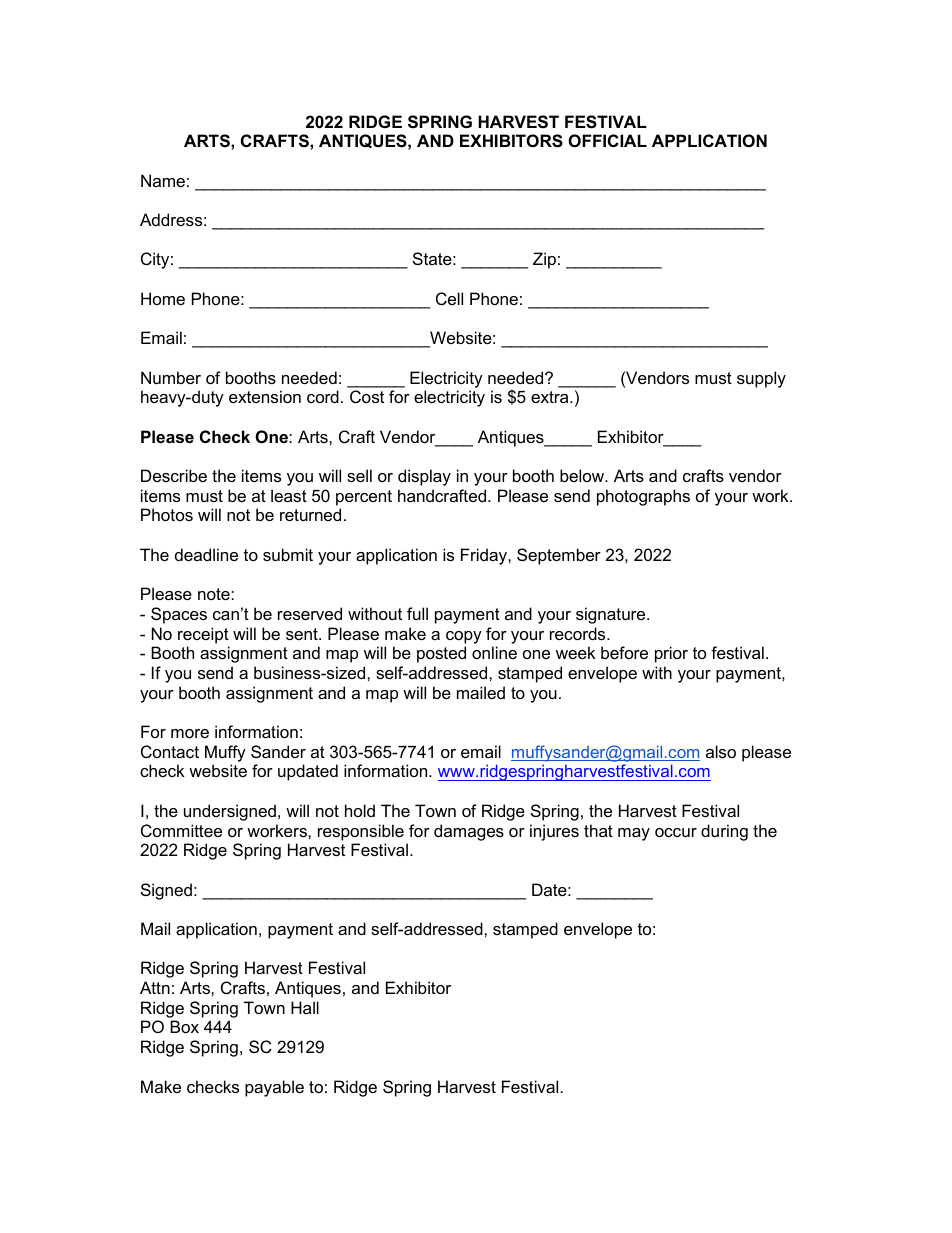  I want to click on more, so click(190, 733).
